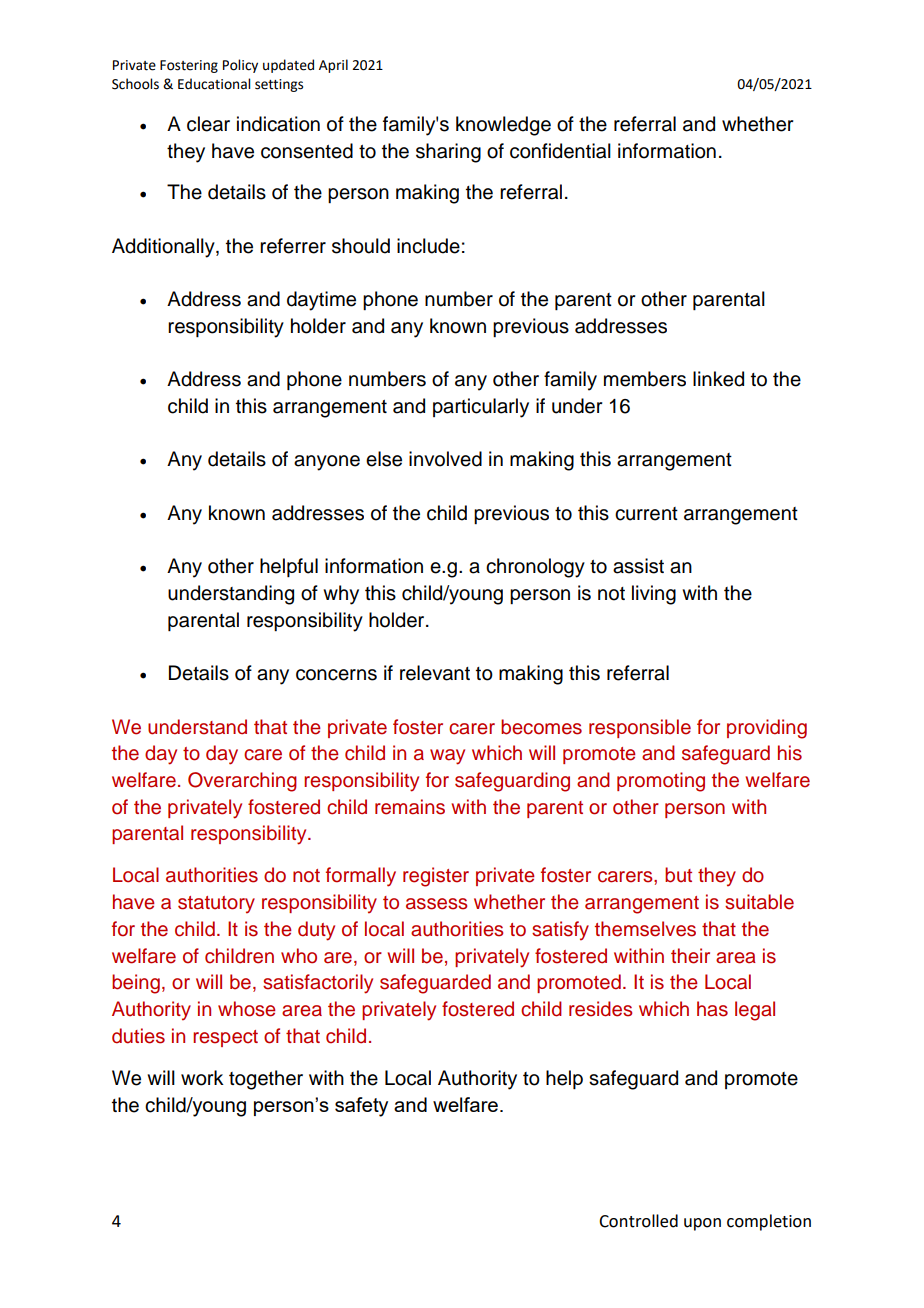 The height and width of the image is (1308, 924). Describe the element at coordinates (448, 153) in the image. I see `sharing` at that location.
